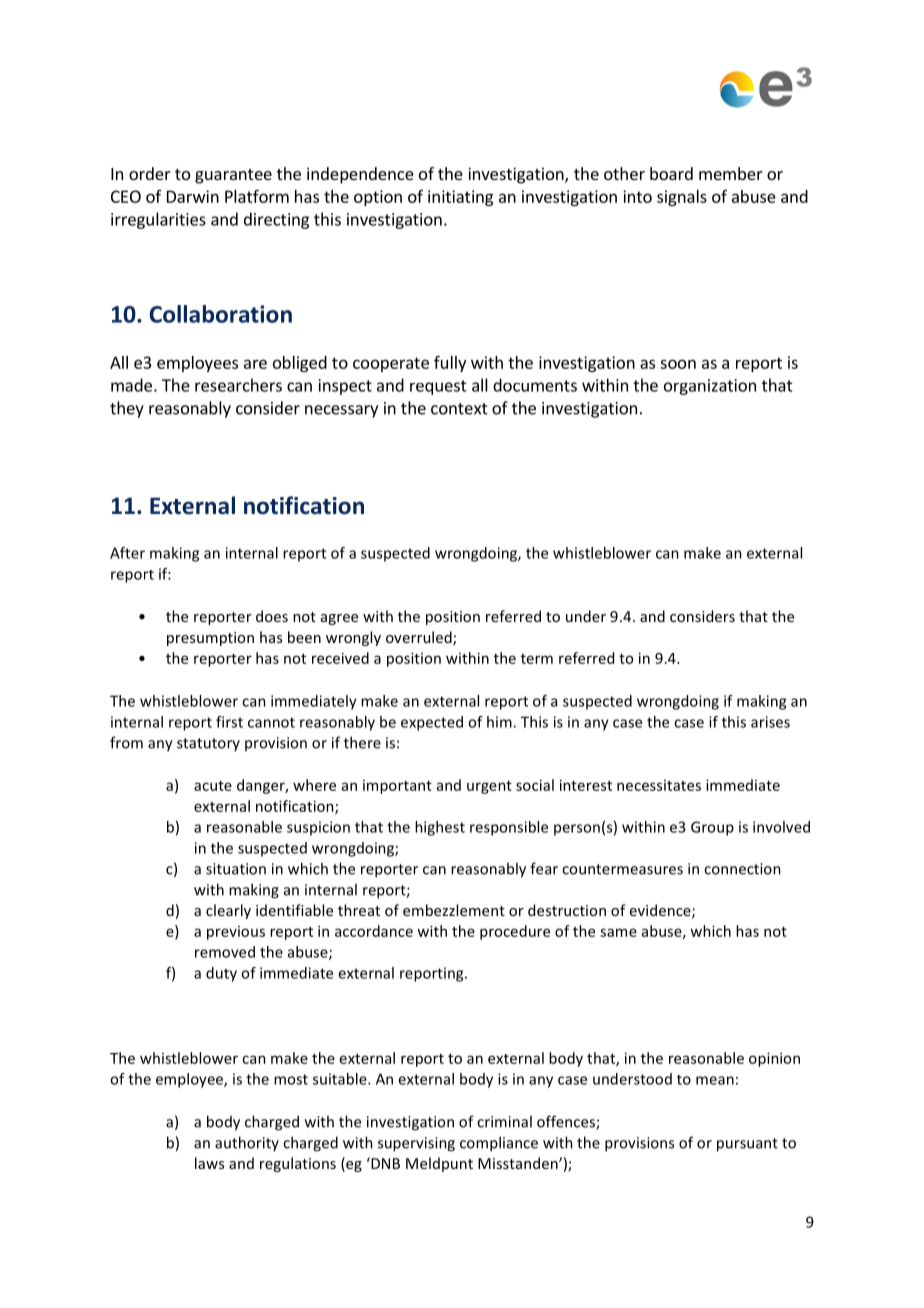  Describe the element at coordinates (228, 911) in the document. I see `clearly` at that location.
